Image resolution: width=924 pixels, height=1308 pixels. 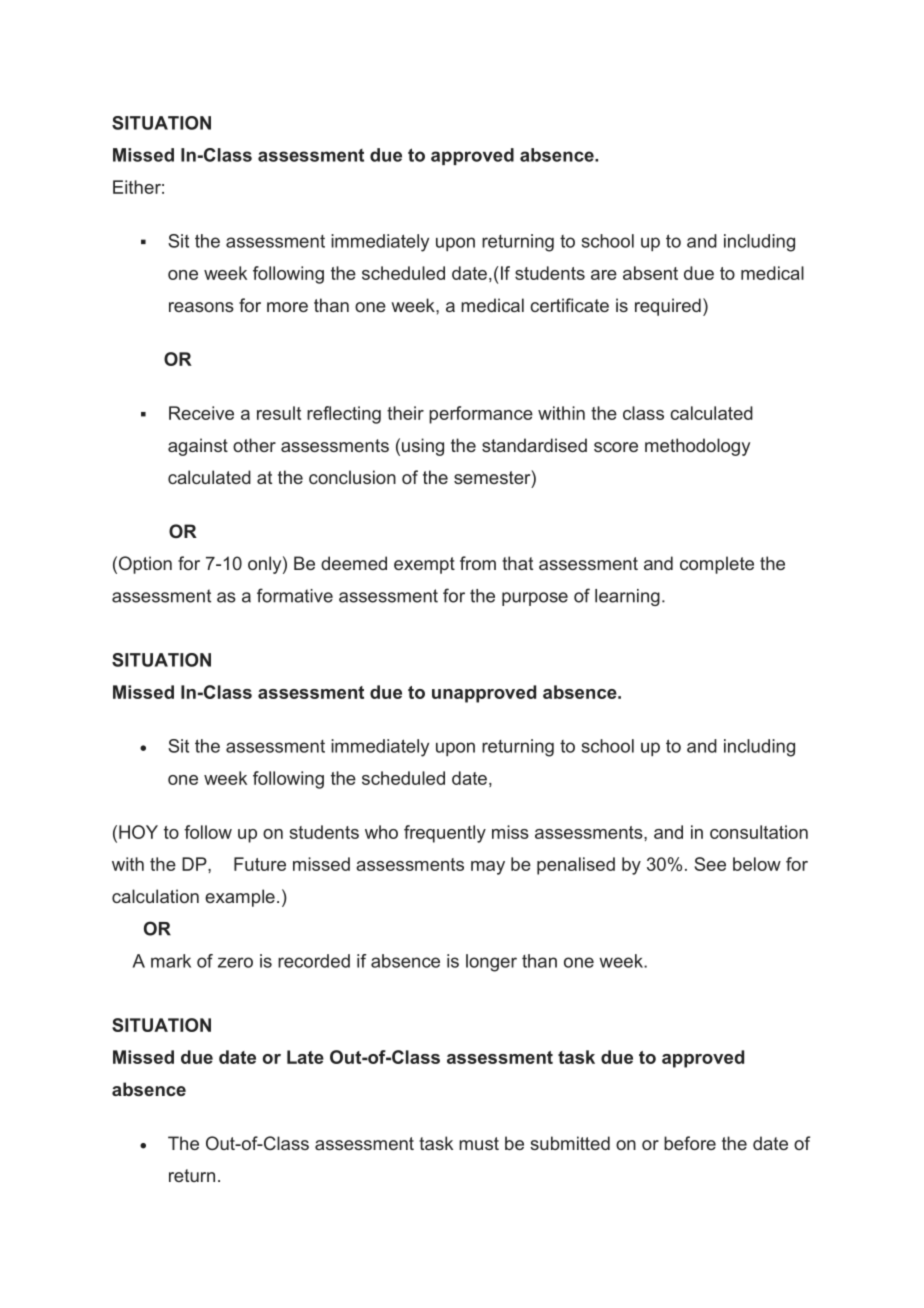 What do you see at coordinates (569, 305) in the page?
I see `certificate` at bounding box center [569, 305].
